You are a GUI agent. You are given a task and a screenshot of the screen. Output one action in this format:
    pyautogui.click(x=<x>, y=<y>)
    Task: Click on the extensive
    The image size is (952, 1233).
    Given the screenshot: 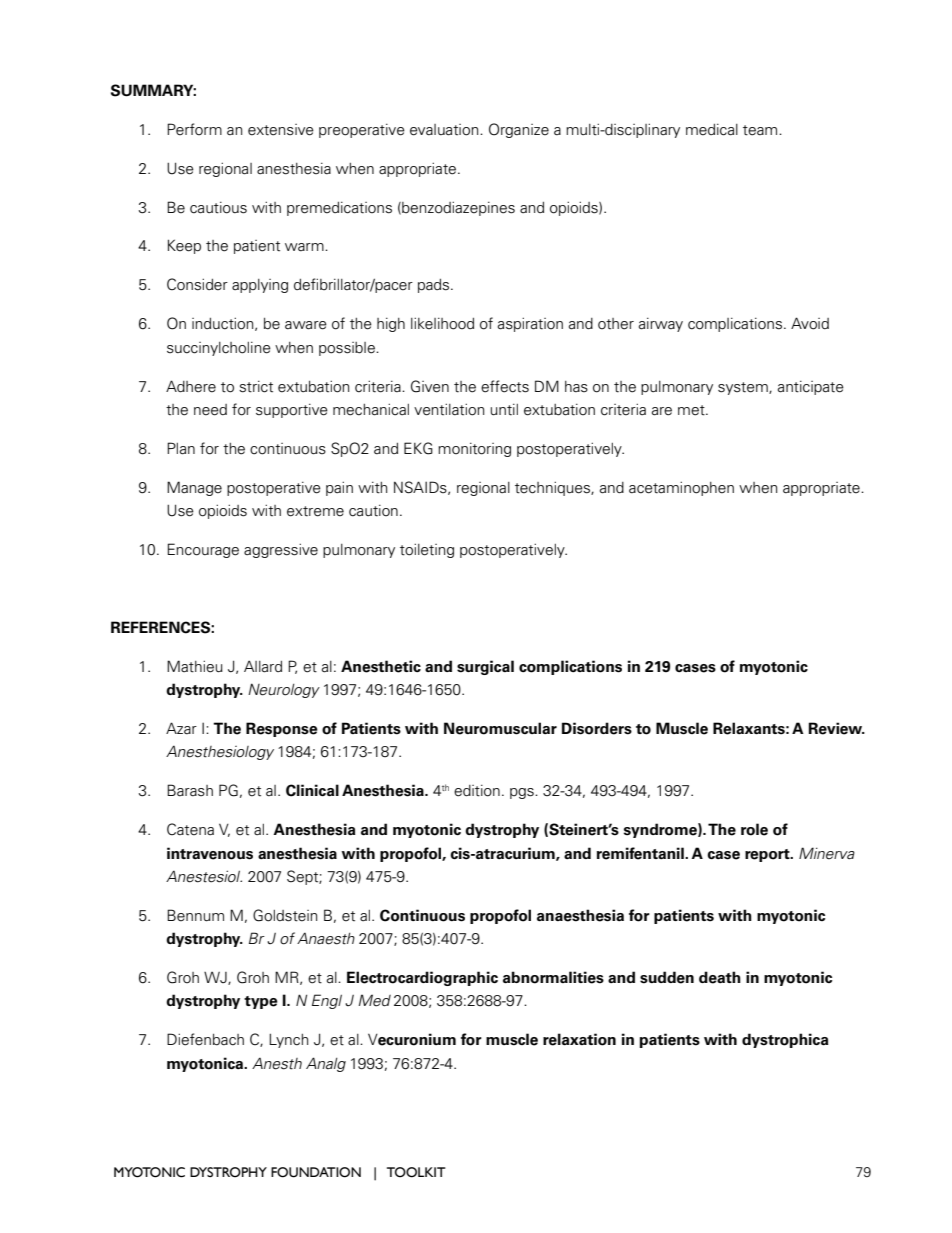 What is the action you would take?
    pyautogui.click(x=281, y=130)
